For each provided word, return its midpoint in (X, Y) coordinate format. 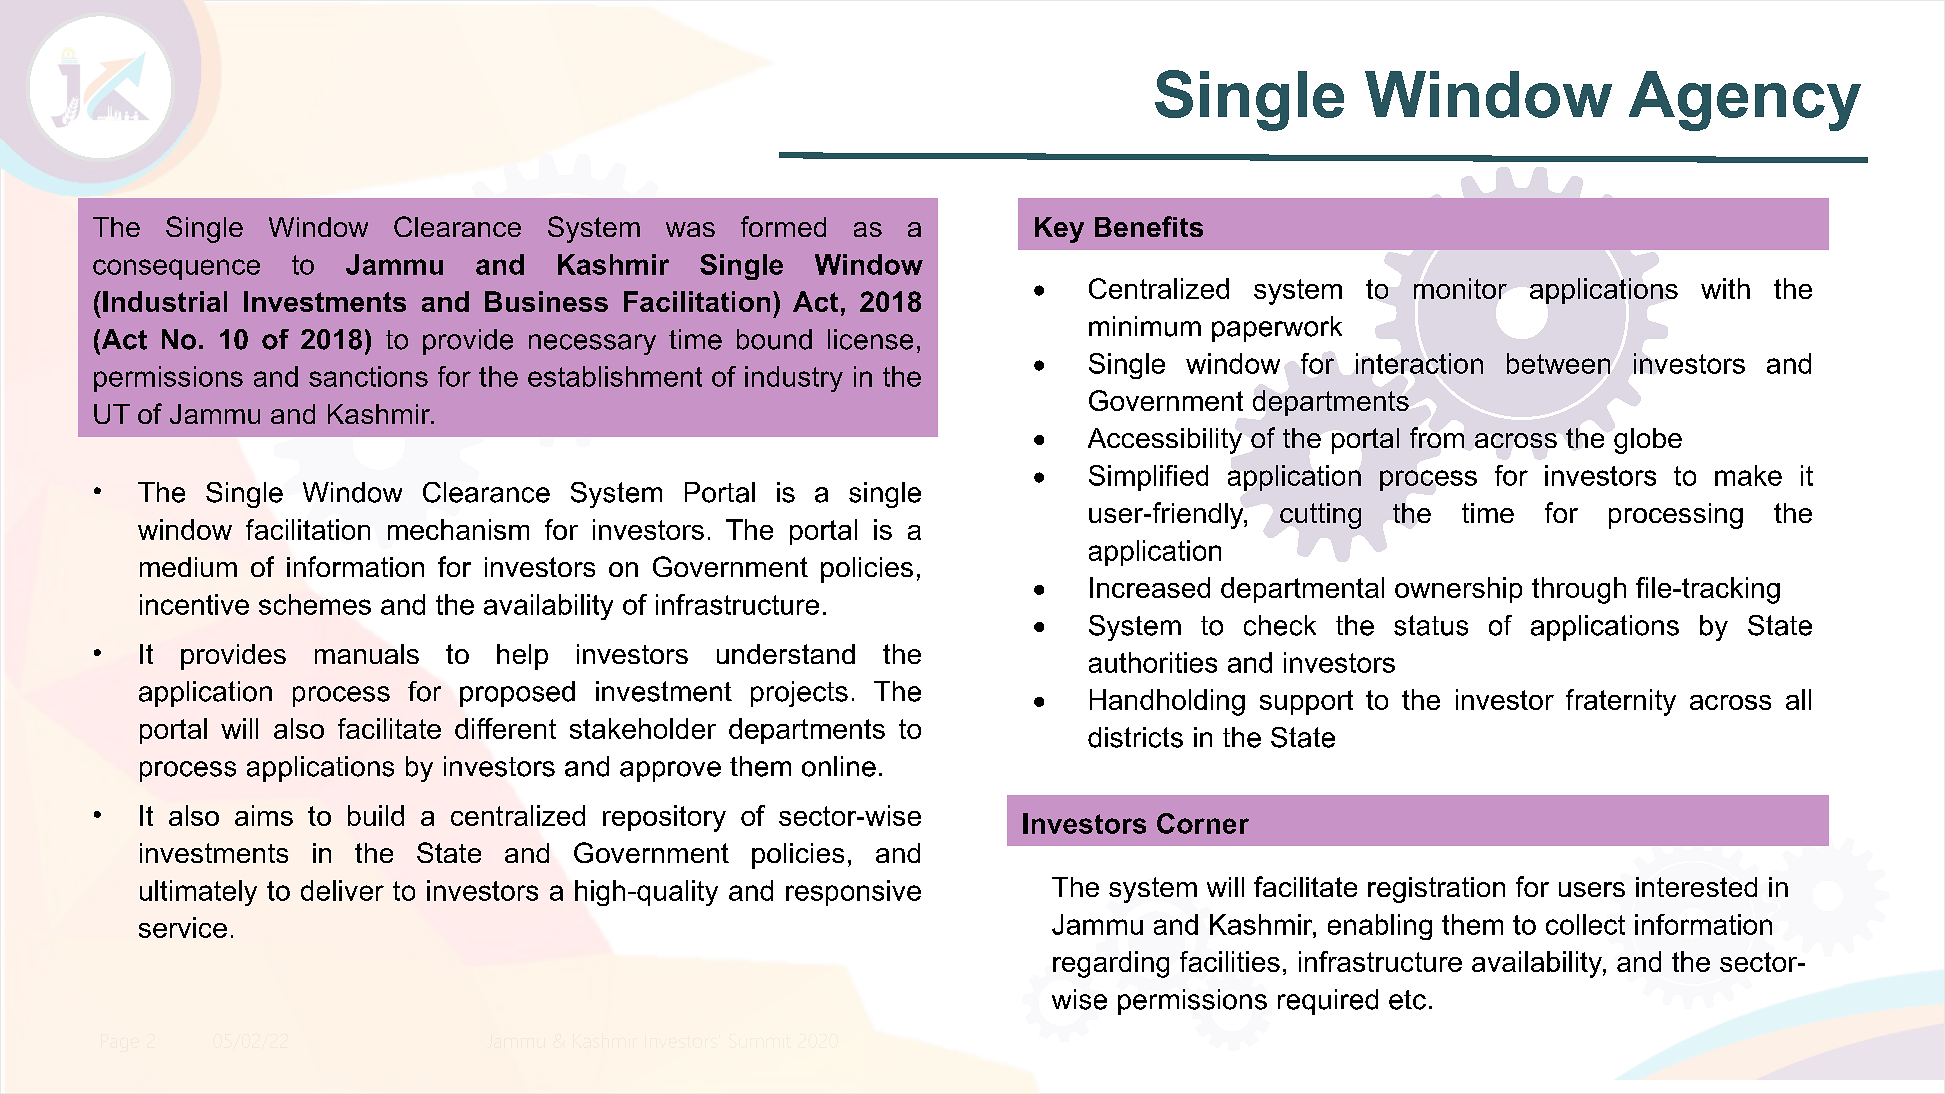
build (376, 815)
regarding (1111, 964)
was (690, 229)
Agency (1745, 101)
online (839, 766)
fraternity (1621, 702)
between (1558, 363)
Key (1059, 230)
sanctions (368, 376)
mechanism (458, 529)
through (1579, 590)
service (183, 927)
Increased (1150, 587)
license (870, 339)
